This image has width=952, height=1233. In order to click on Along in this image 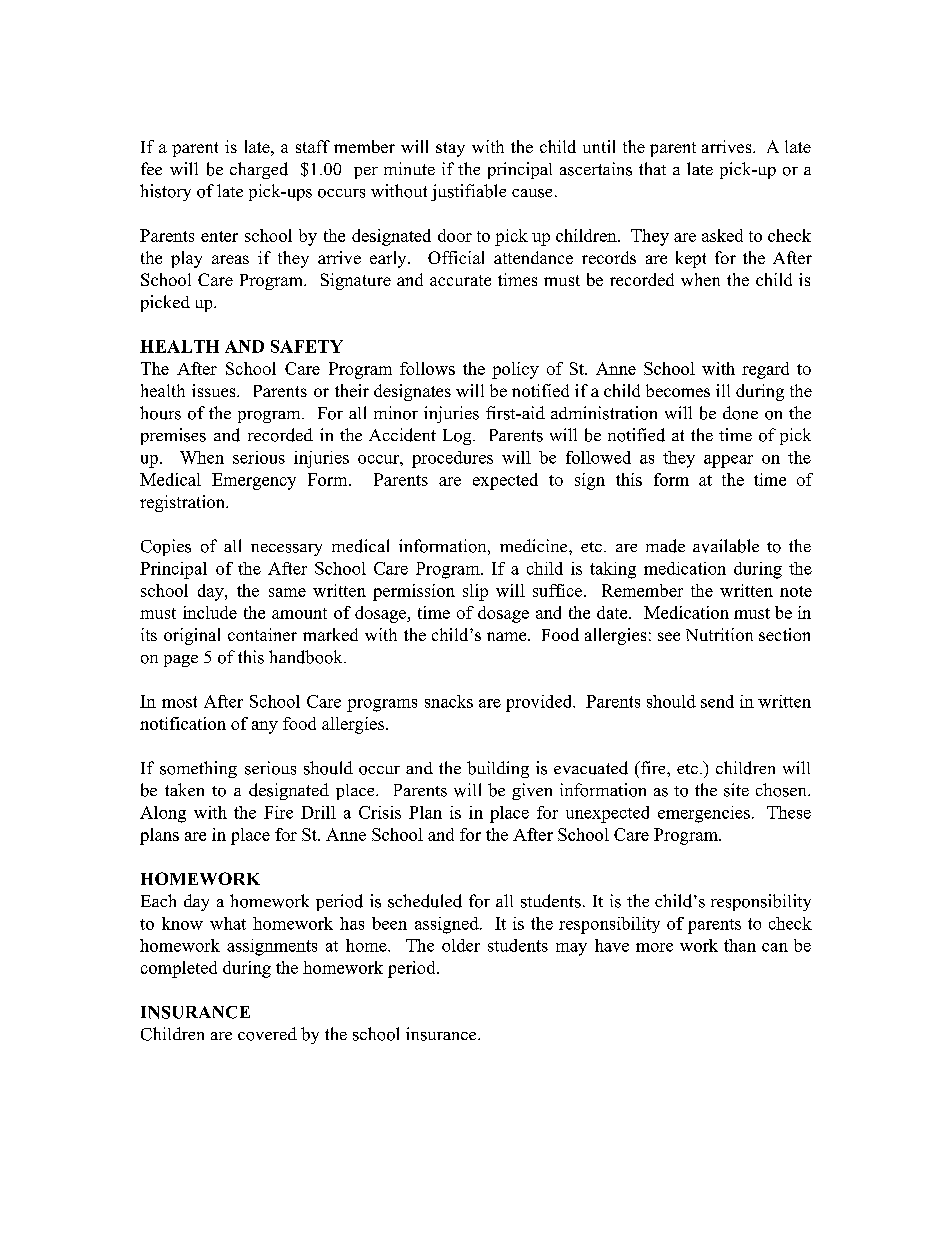, I will do `click(163, 814)`.
